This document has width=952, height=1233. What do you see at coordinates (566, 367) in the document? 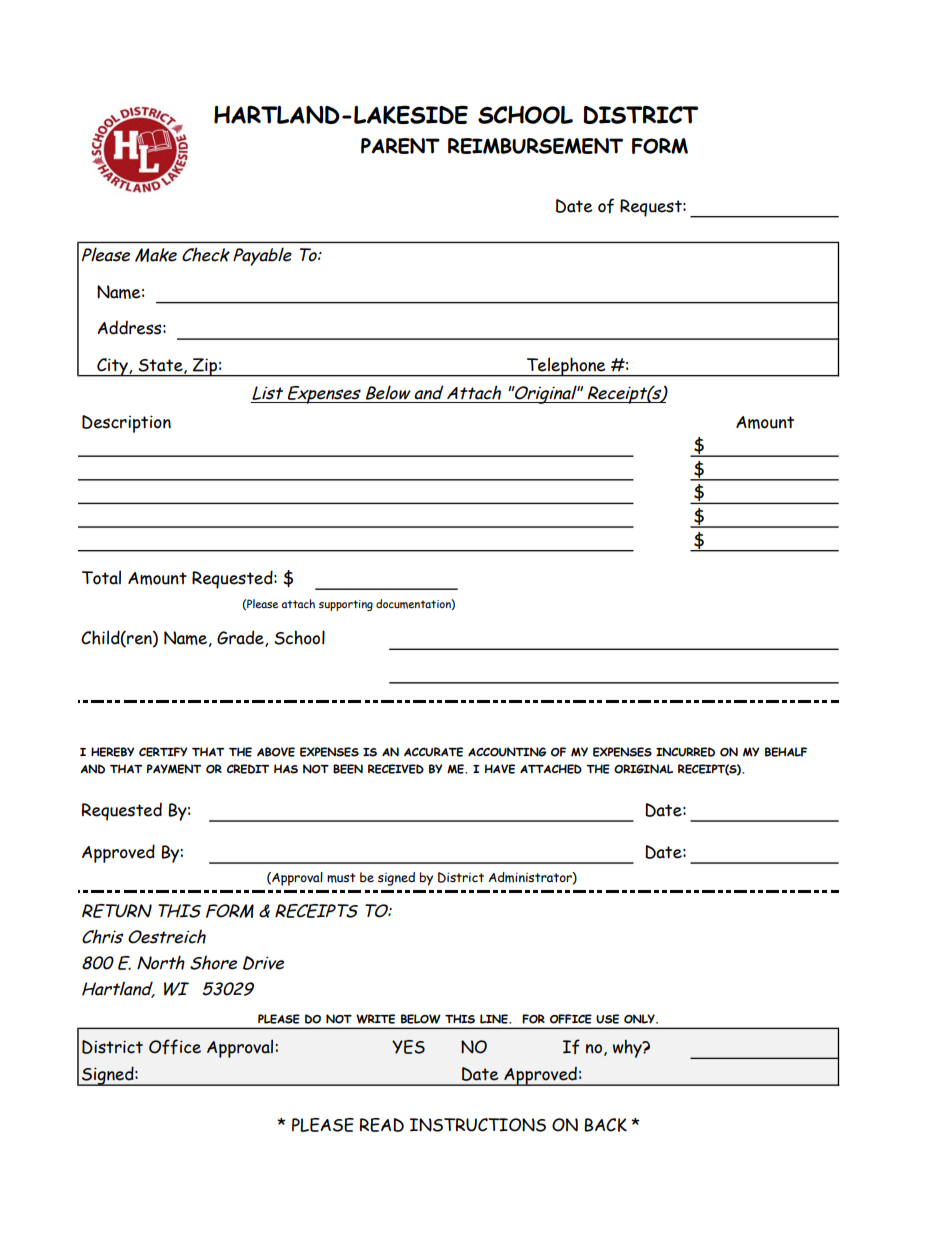
I see `Telephone` at bounding box center [566, 367].
